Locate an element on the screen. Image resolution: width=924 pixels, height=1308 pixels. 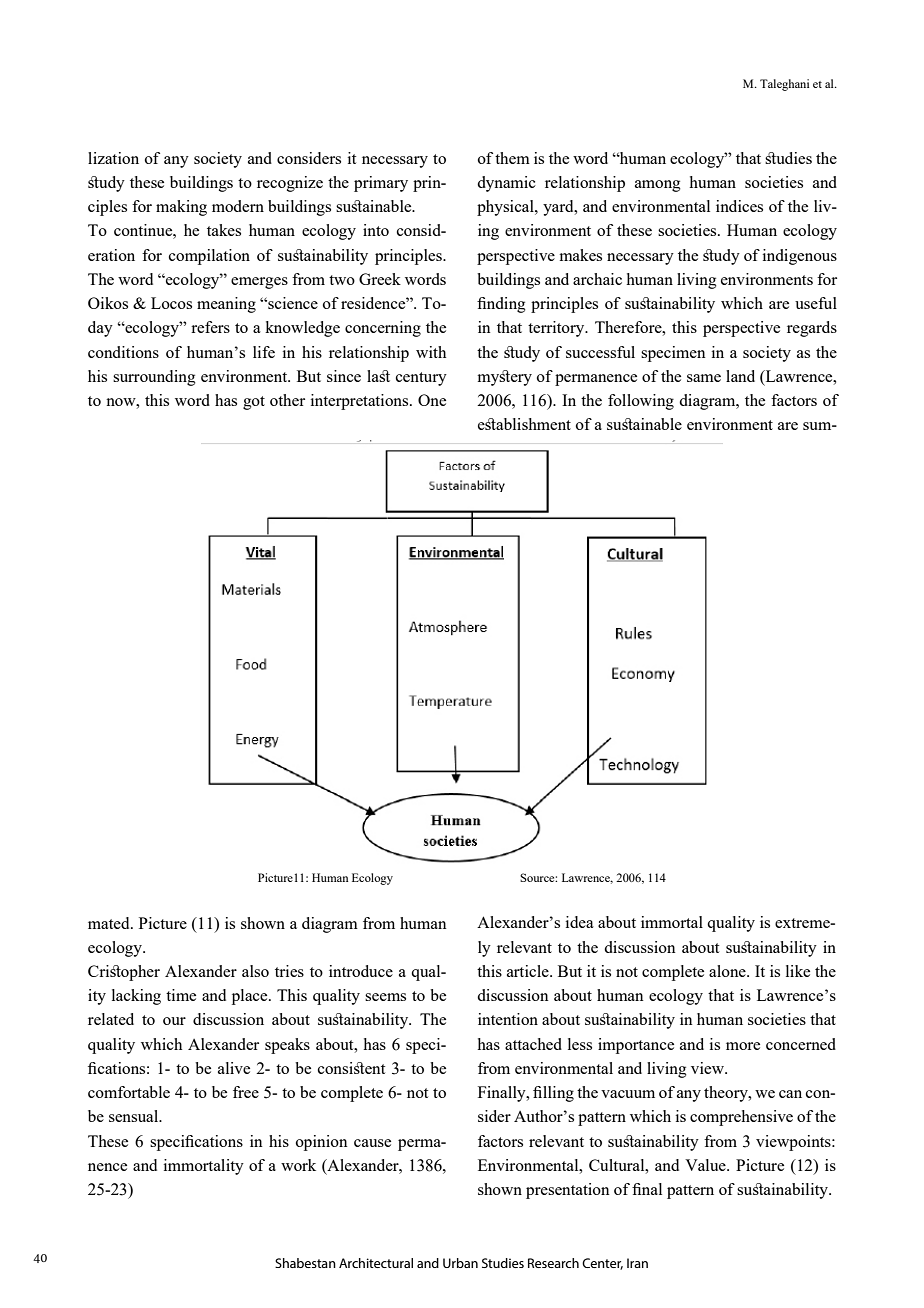
Urban is located at coordinates (460, 1263).
